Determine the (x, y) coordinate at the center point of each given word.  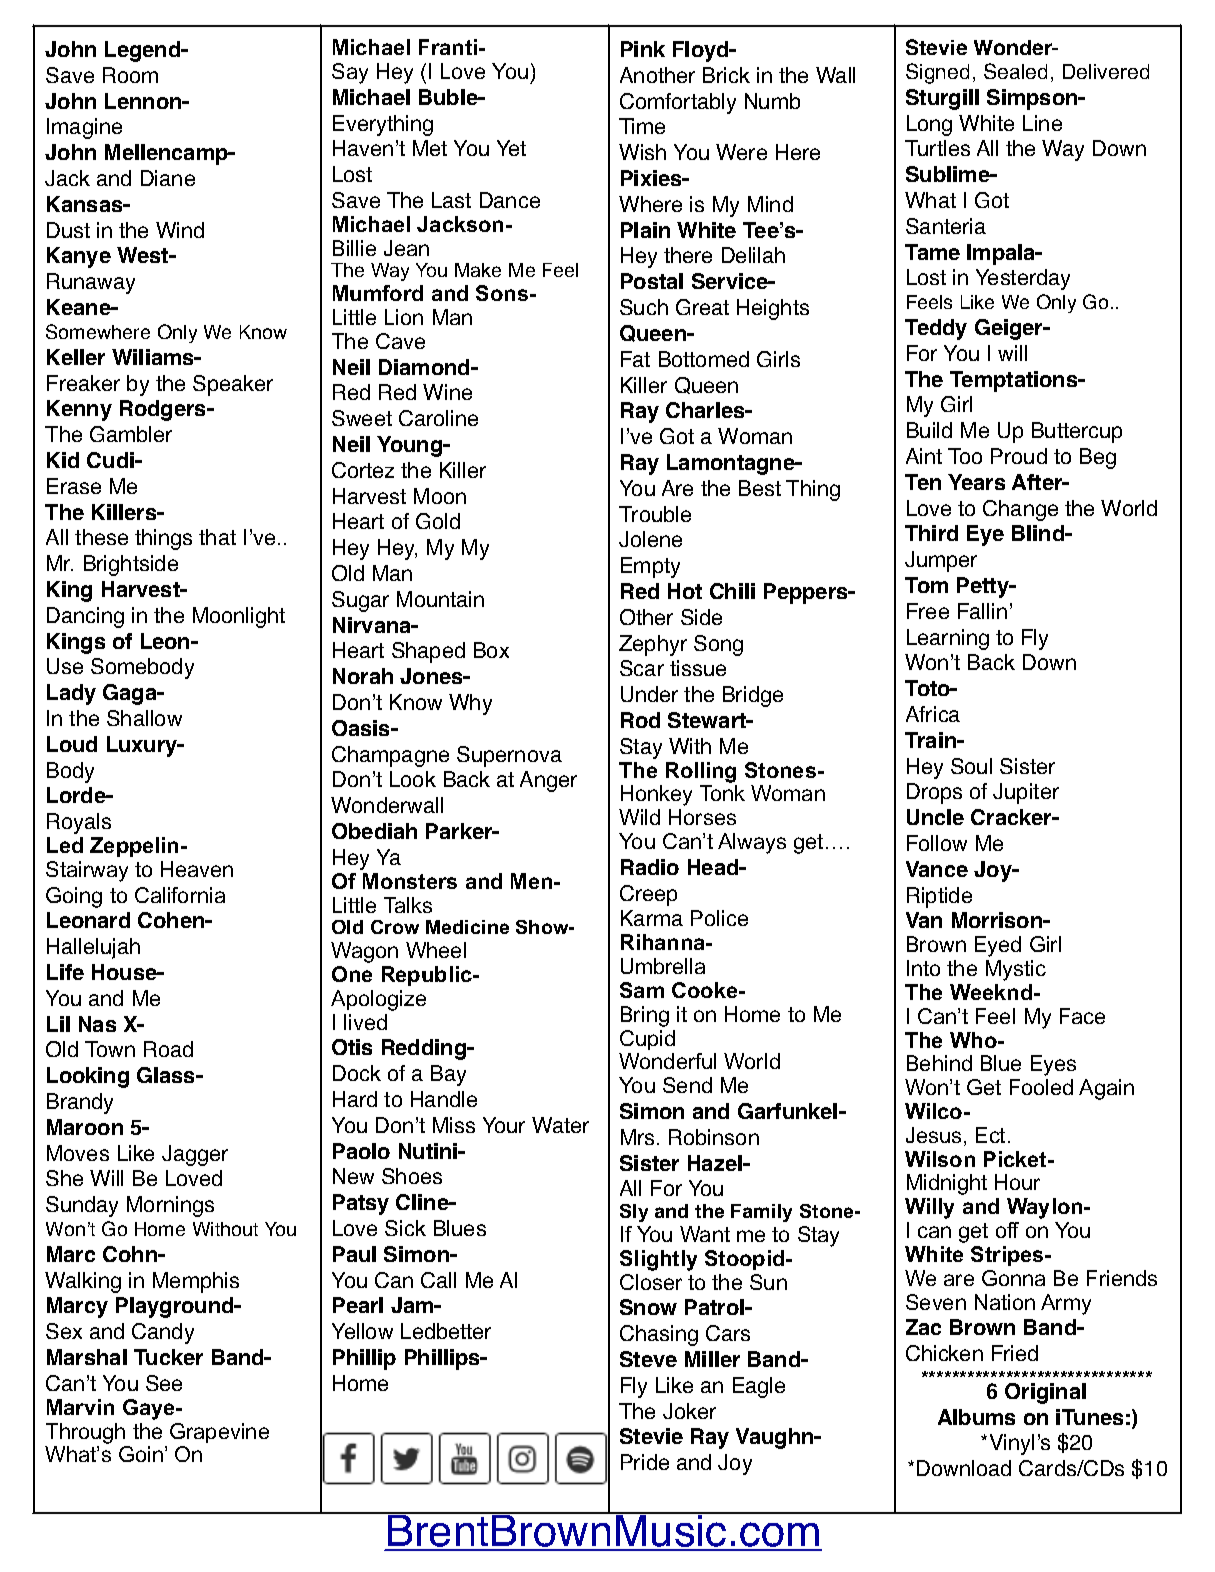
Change (1020, 510)
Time (642, 126)
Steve (648, 1359)
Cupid (647, 1040)
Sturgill (942, 99)
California (180, 895)
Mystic (1016, 970)
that (217, 537)
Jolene (650, 539)
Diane (168, 178)
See (164, 1383)
